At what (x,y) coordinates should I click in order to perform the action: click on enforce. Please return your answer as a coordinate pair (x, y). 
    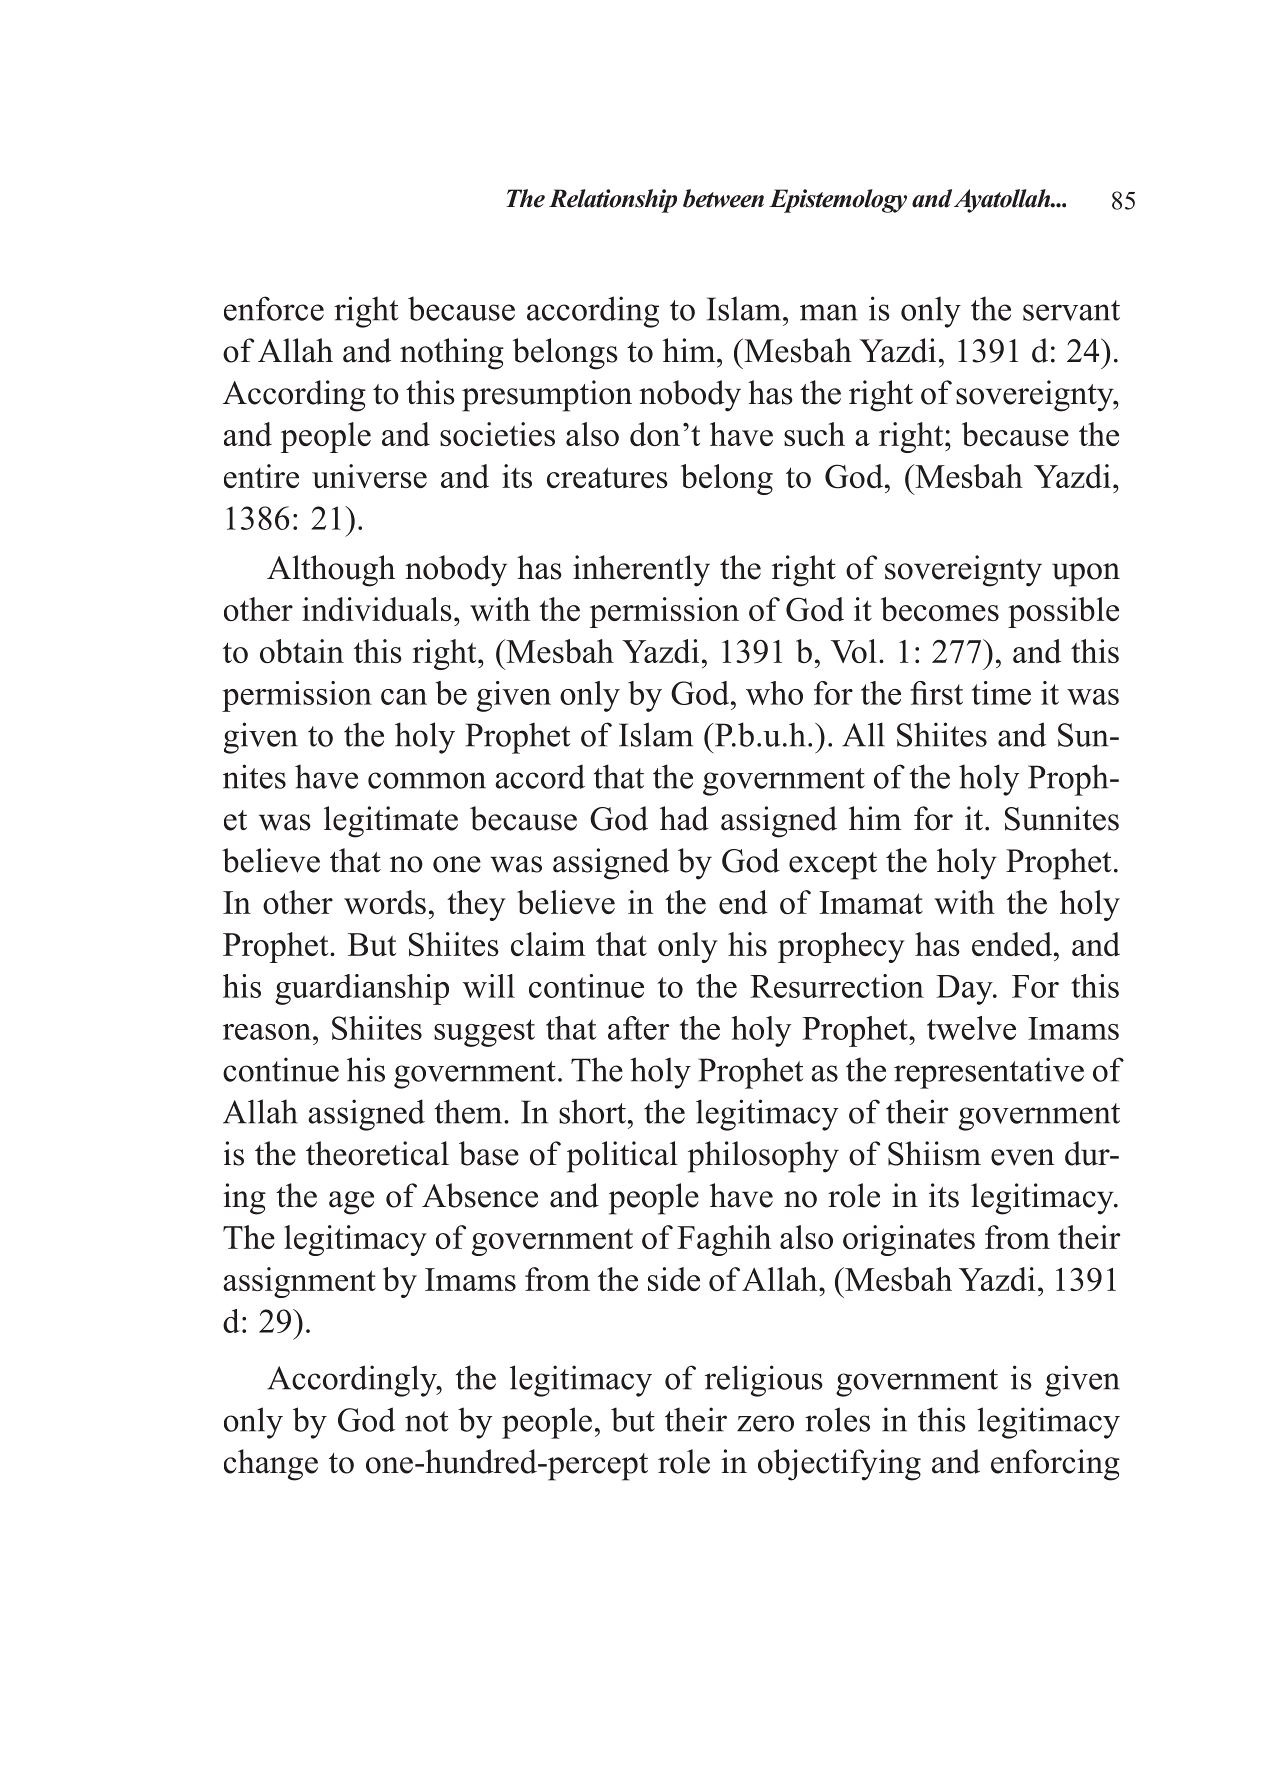
    Looking at the image, I should click on (274, 308).
